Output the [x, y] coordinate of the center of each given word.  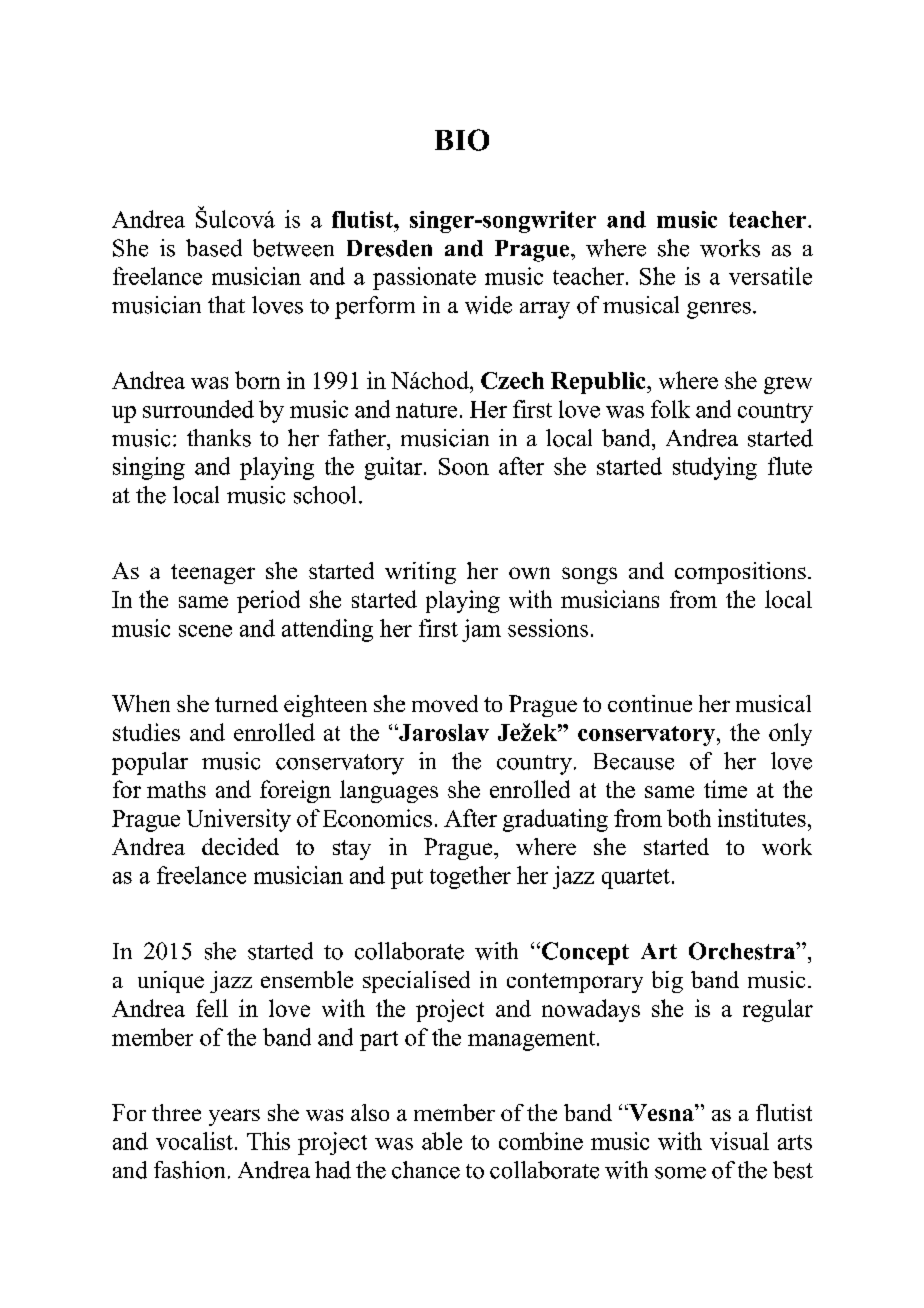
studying [715, 468]
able [442, 1141]
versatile [770, 276]
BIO [462, 140]
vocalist [194, 1141]
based [214, 248]
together [470, 877]
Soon [464, 466]
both [689, 818]
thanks [219, 438]
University [239, 820]
